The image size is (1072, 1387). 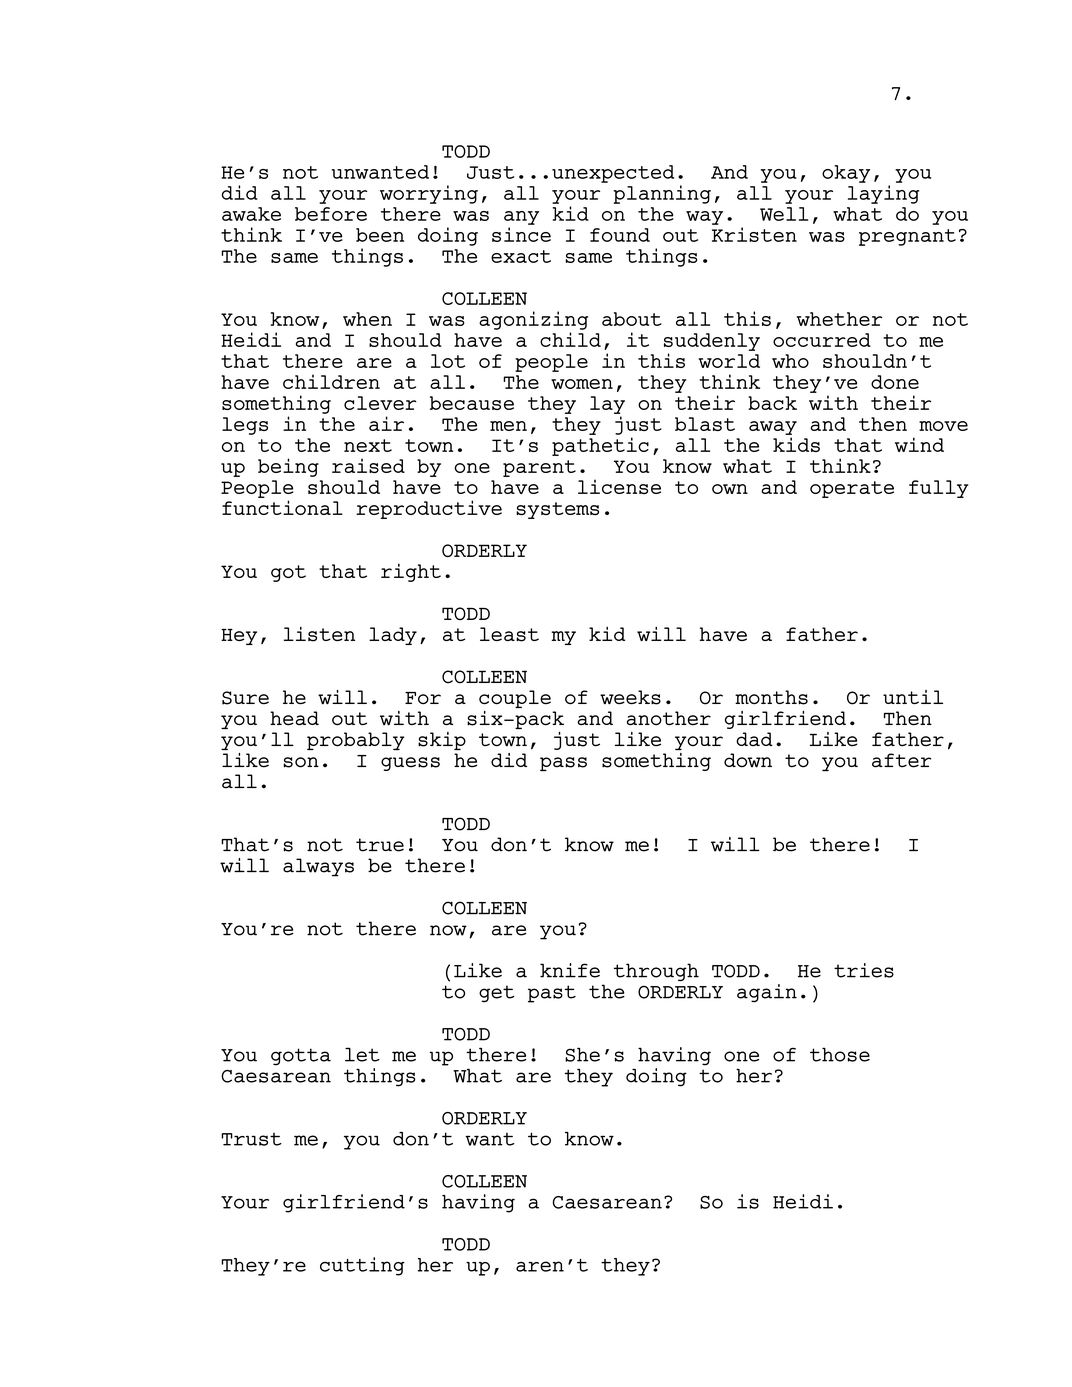 I want to click on head, so click(x=294, y=718).
